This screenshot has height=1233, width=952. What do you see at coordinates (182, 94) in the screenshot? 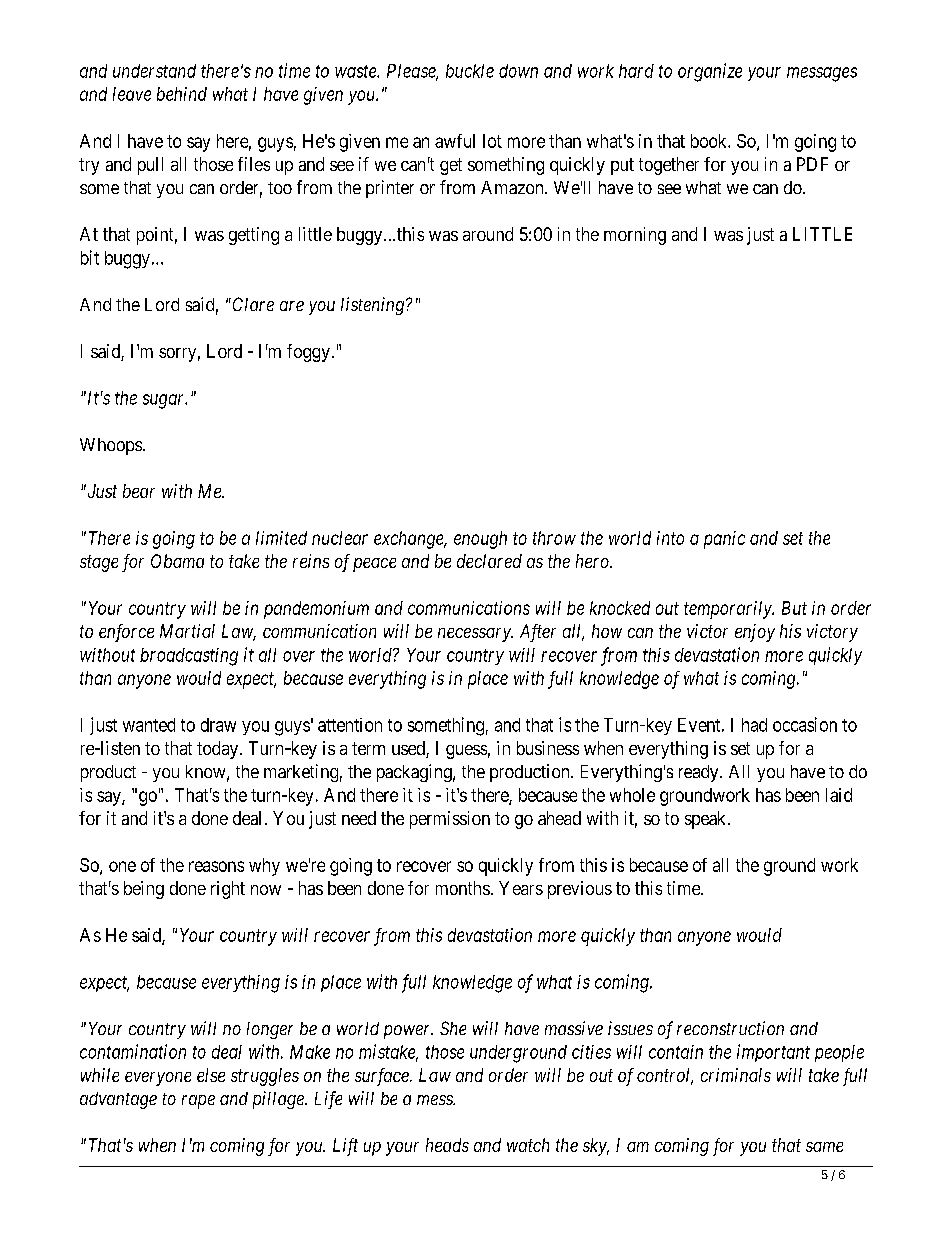
I see `behind` at bounding box center [182, 94].
